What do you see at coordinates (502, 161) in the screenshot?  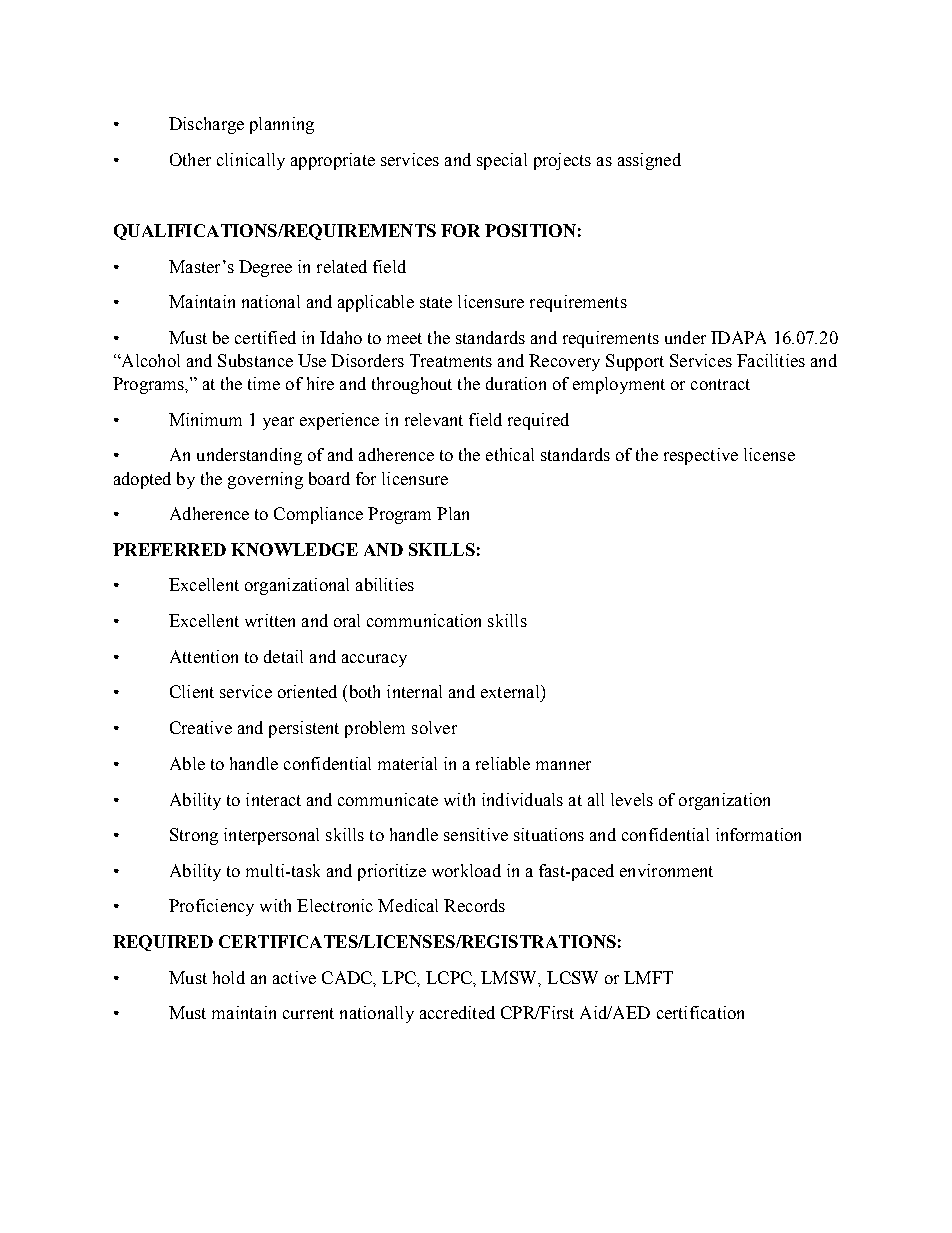 I see `special` at bounding box center [502, 161].
